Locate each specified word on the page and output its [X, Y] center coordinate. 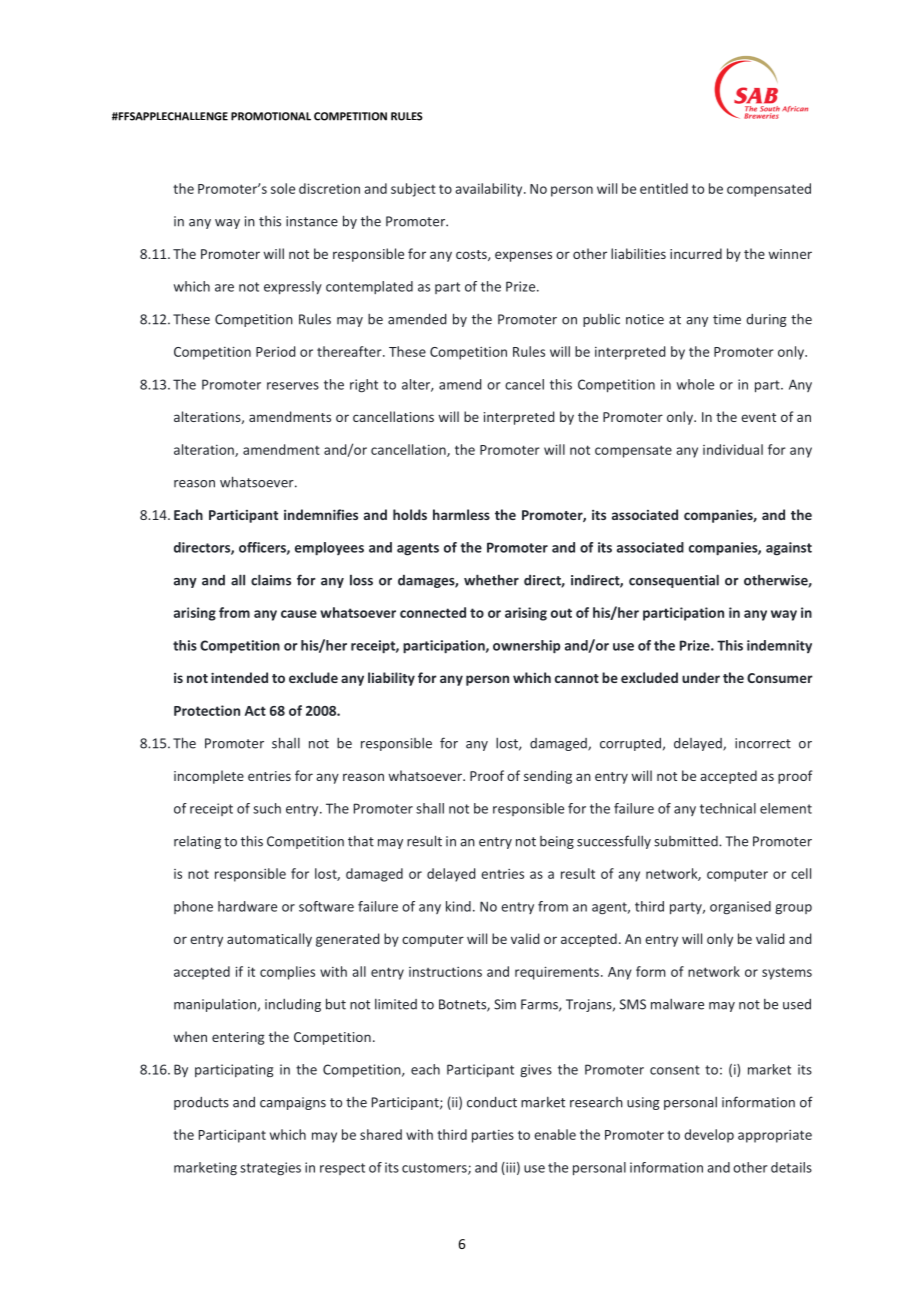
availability [490, 190]
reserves [293, 386]
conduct [492, 1102]
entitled [664, 188]
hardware [247, 906]
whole [695, 384]
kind [458, 906]
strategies [270, 1169]
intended [239, 677]
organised [740, 908]
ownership [526, 647]
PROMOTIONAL [271, 116]
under [701, 677]
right [364, 386]
